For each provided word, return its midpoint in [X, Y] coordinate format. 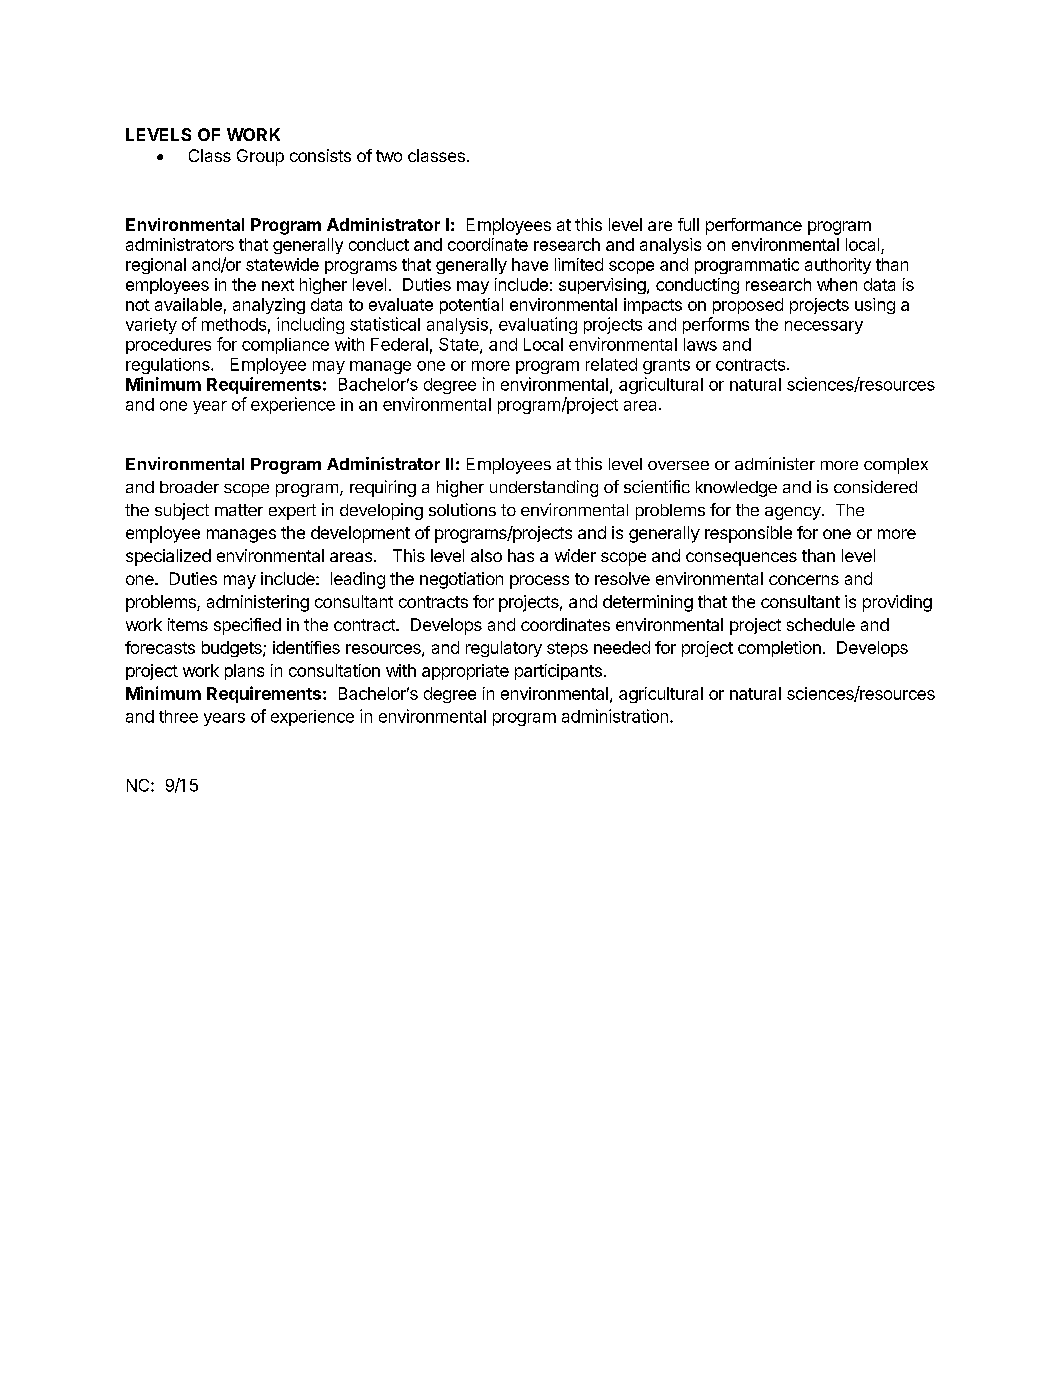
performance [754, 226]
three [178, 716]
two [389, 156]
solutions [462, 509]
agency [793, 513]
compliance [285, 346]
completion [779, 649]
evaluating [538, 325]
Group [260, 157]
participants [558, 672]
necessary [824, 327]
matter [239, 510]
